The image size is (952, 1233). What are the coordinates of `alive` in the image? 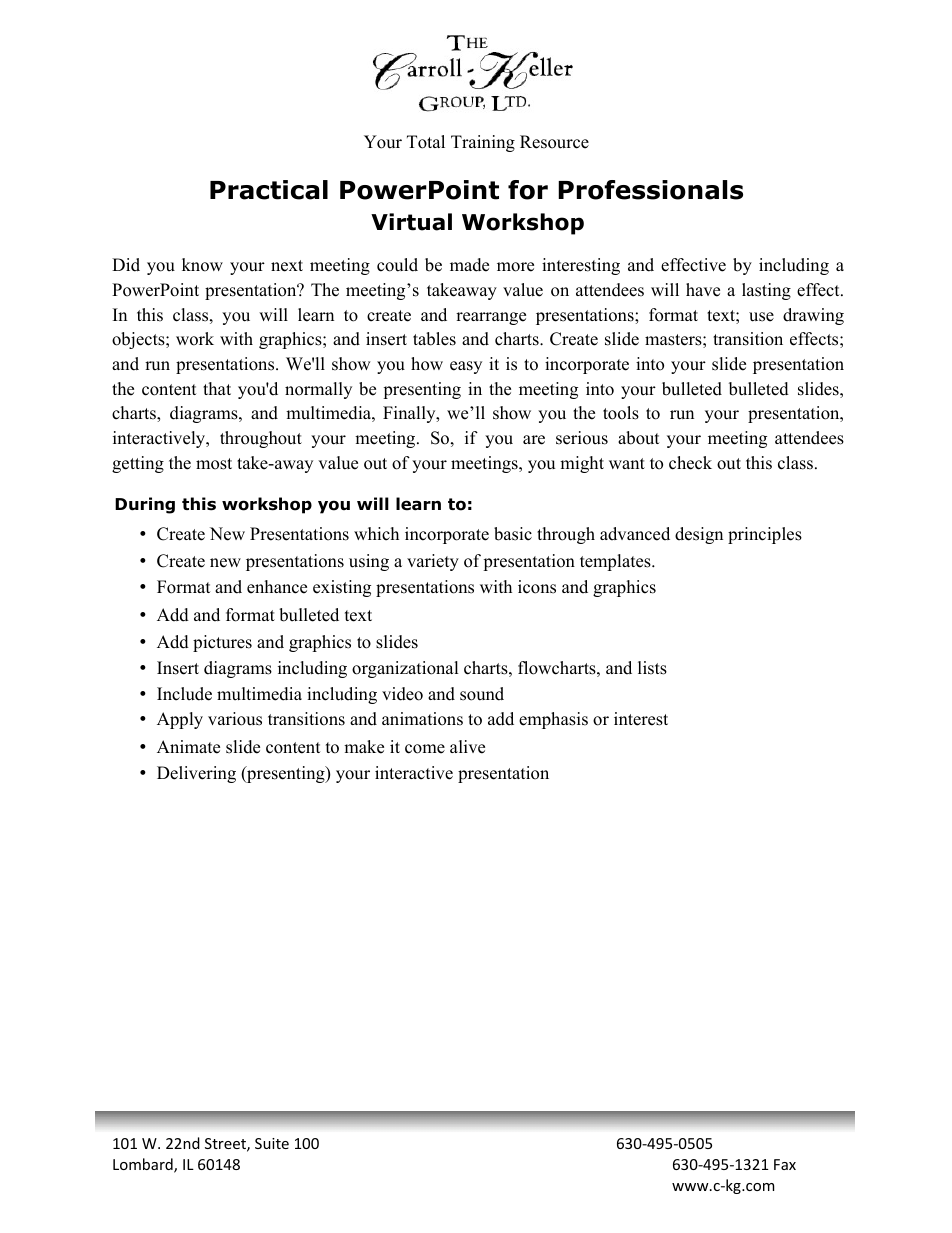 It's located at (467, 747).
